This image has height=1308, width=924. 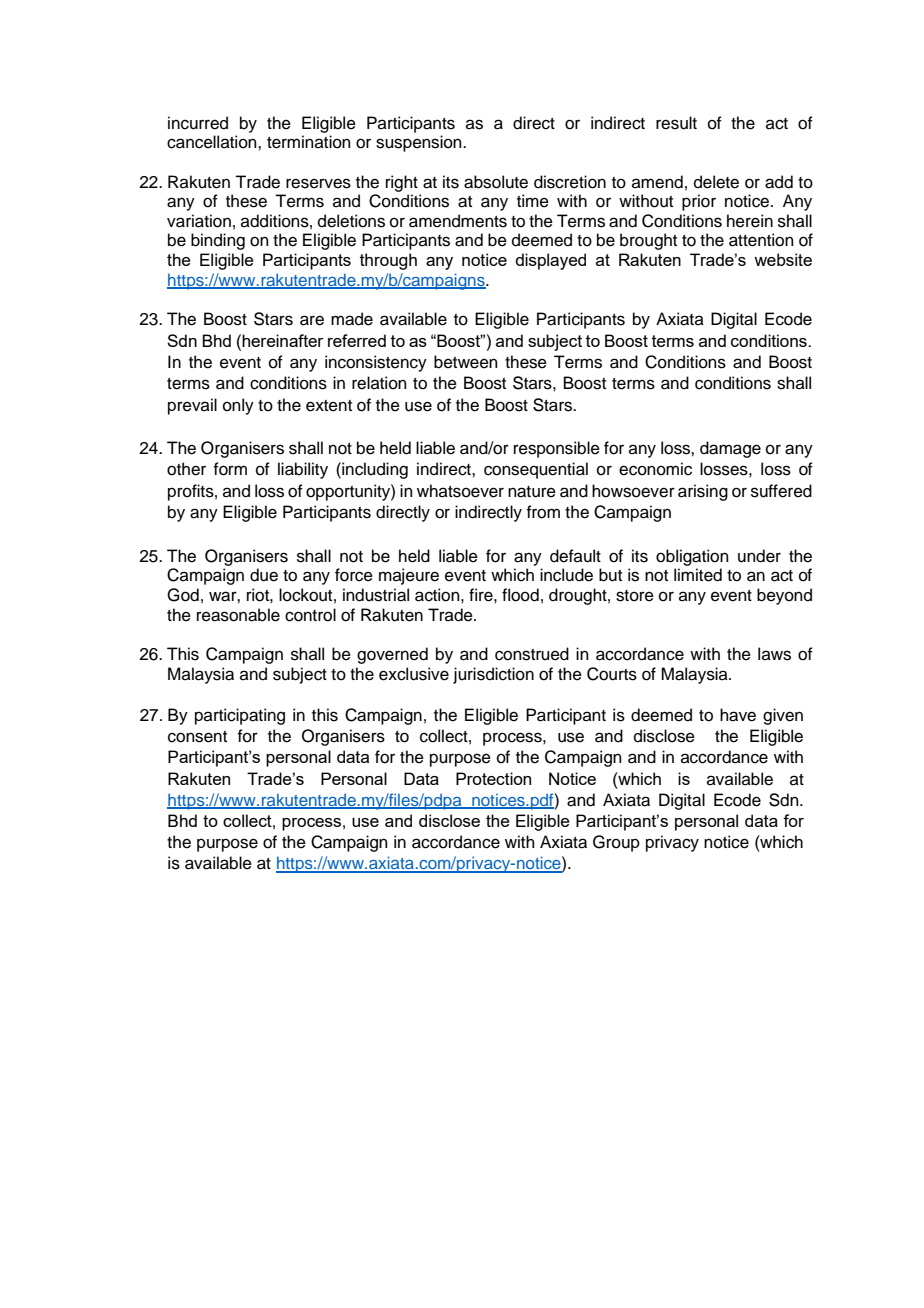 I want to click on damage, so click(x=730, y=449).
